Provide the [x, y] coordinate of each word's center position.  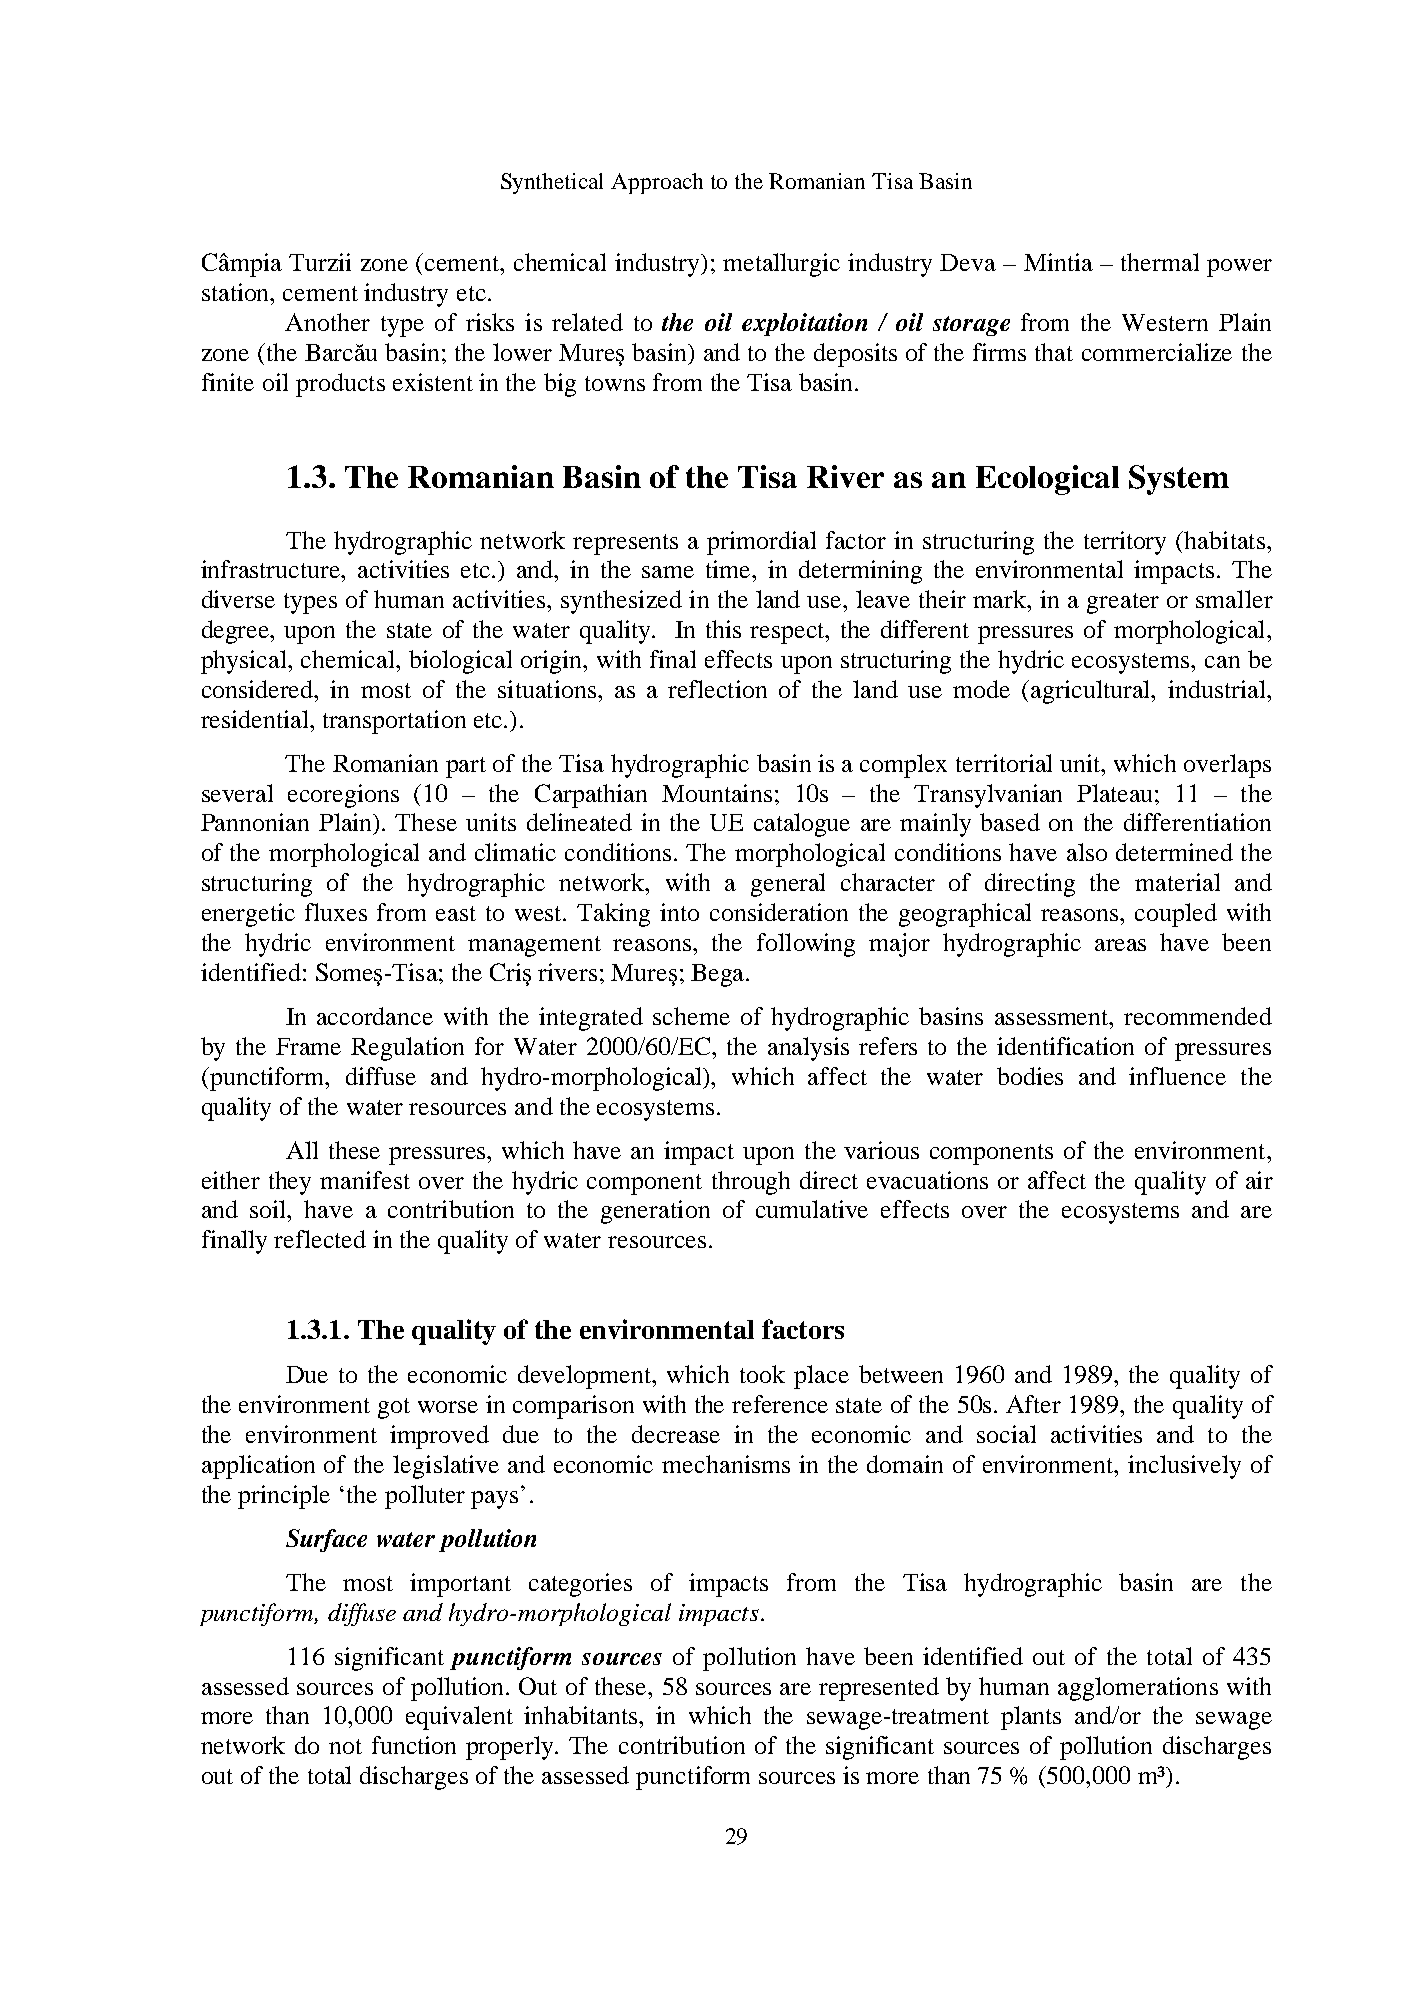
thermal [1160, 262]
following [806, 945]
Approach [657, 183]
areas [1120, 945]
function [414, 1745]
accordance [375, 1016]
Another [327, 322]
